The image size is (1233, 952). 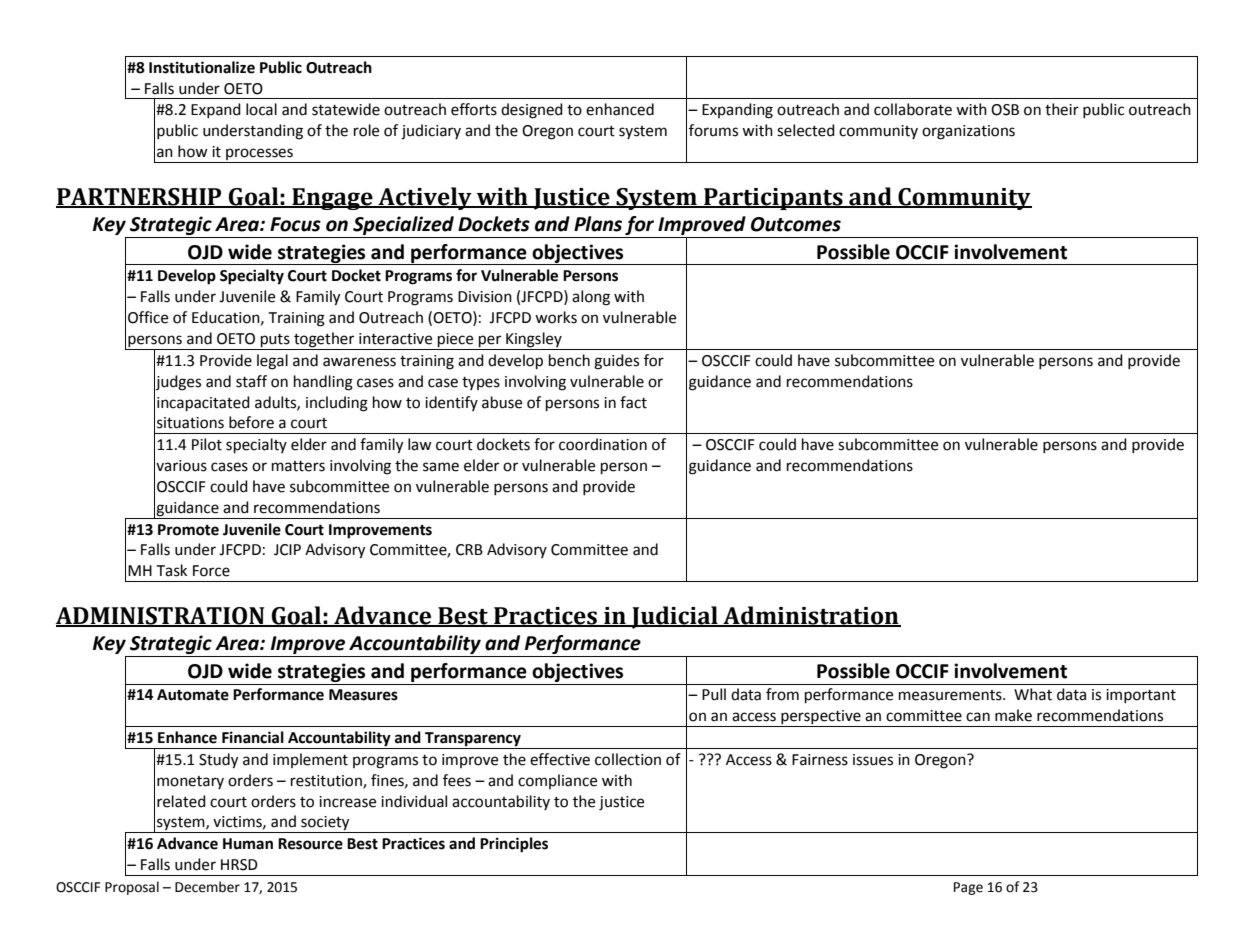 I want to click on fact, so click(x=633, y=402).
